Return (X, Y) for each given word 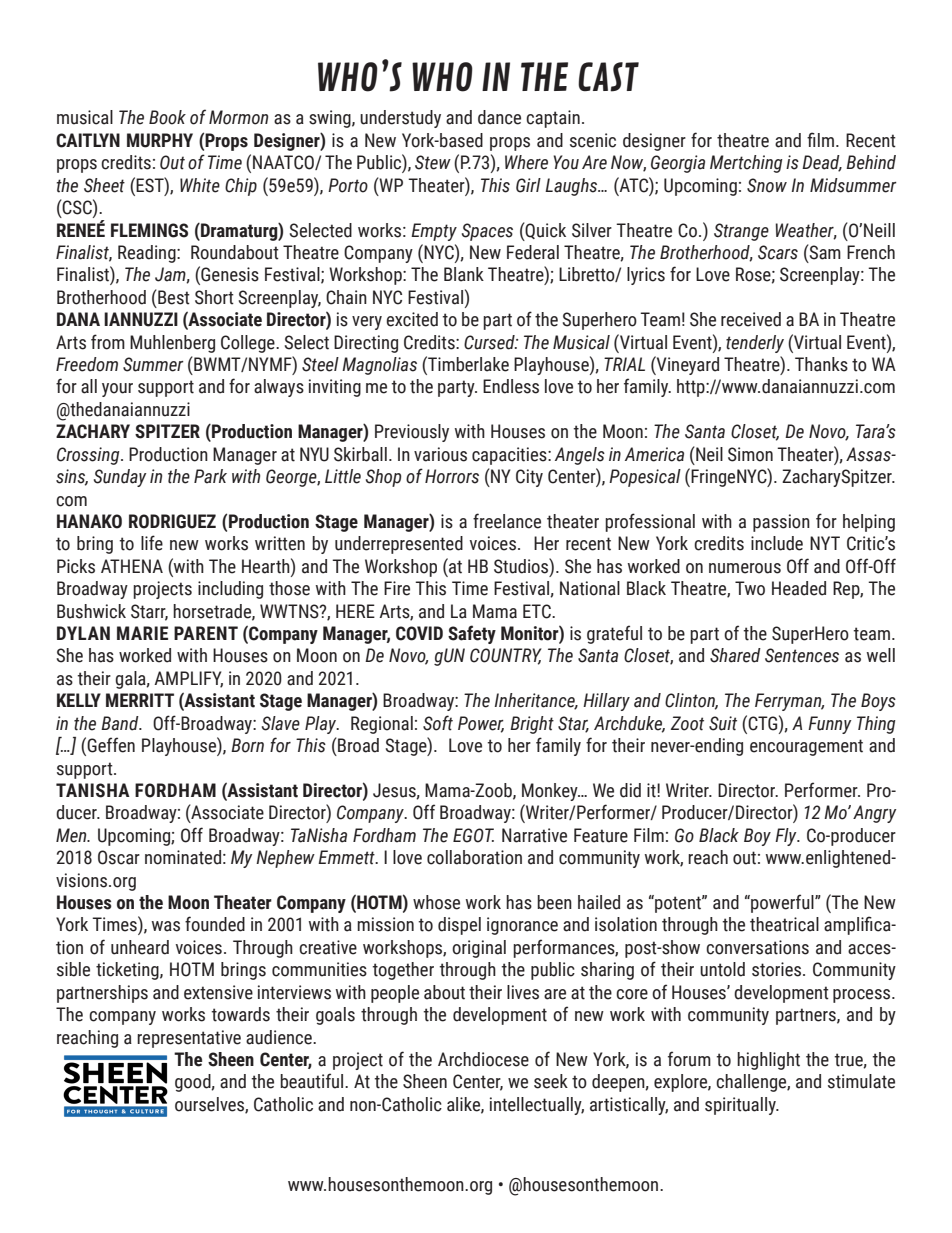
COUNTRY (506, 656)
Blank (464, 274)
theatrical (784, 924)
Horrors (452, 476)
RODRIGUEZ (172, 521)
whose (436, 902)
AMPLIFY (188, 679)
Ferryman (789, 702)
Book (167, 117)
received (751, 319)
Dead (822, 163)
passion (781, 523)
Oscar (119, 857)
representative (189, 1039)
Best (173, 297)
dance (499, 117)
